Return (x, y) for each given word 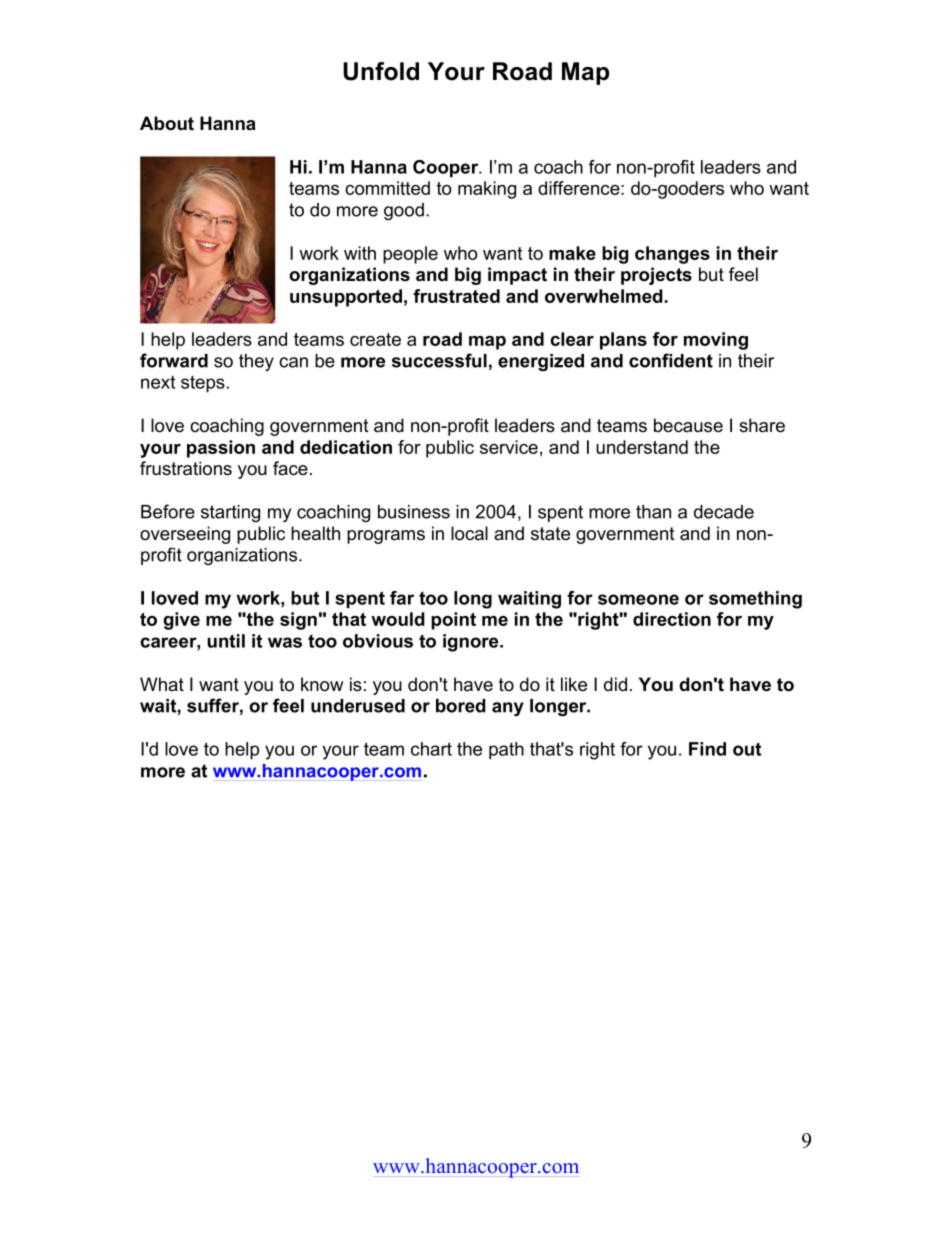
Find (707, 749)
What (162, 684)
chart (431, 749)
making (487, 190)
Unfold (381, 71)
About (167, 123)
